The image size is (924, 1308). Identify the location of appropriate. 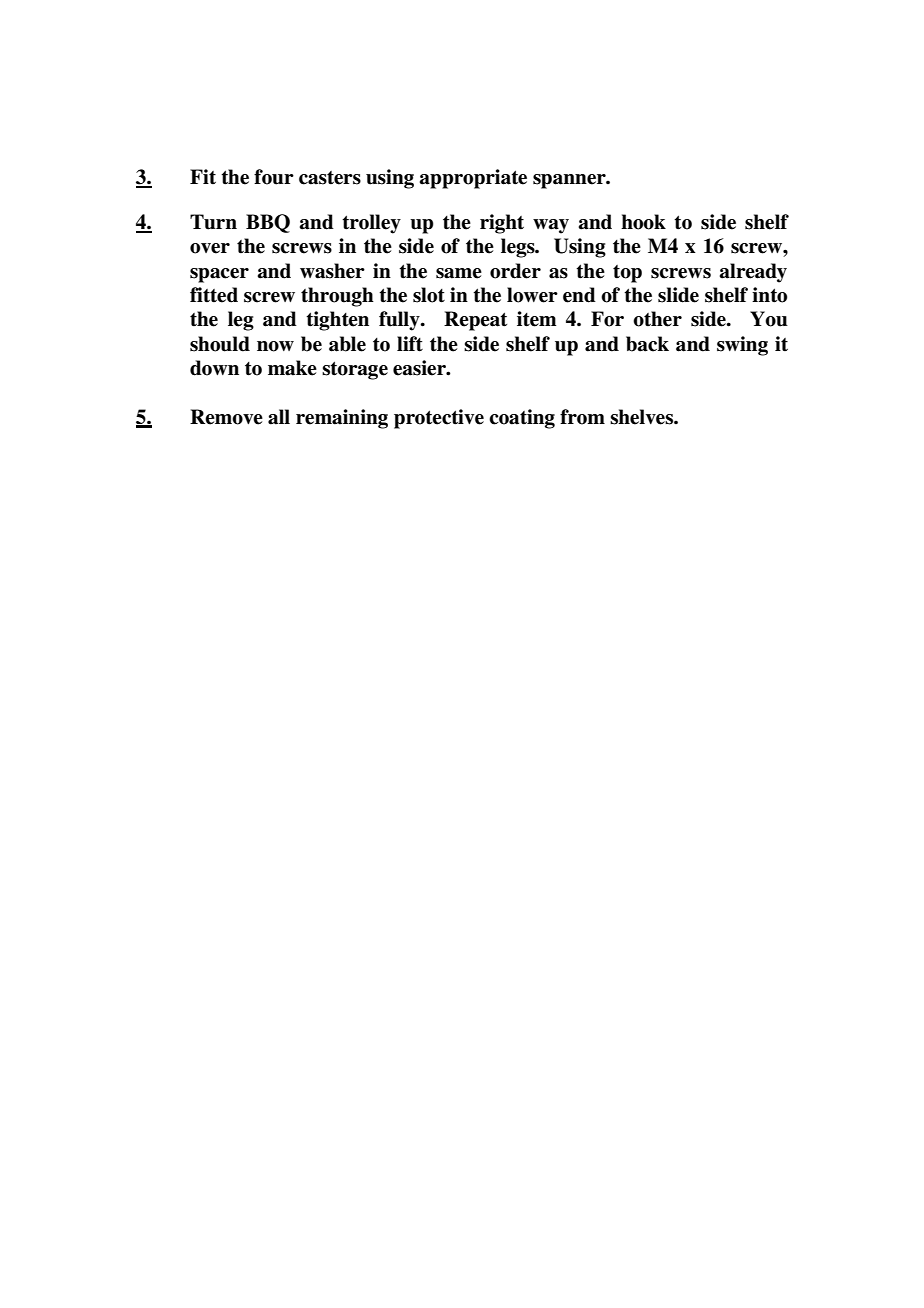
(473, 179).
